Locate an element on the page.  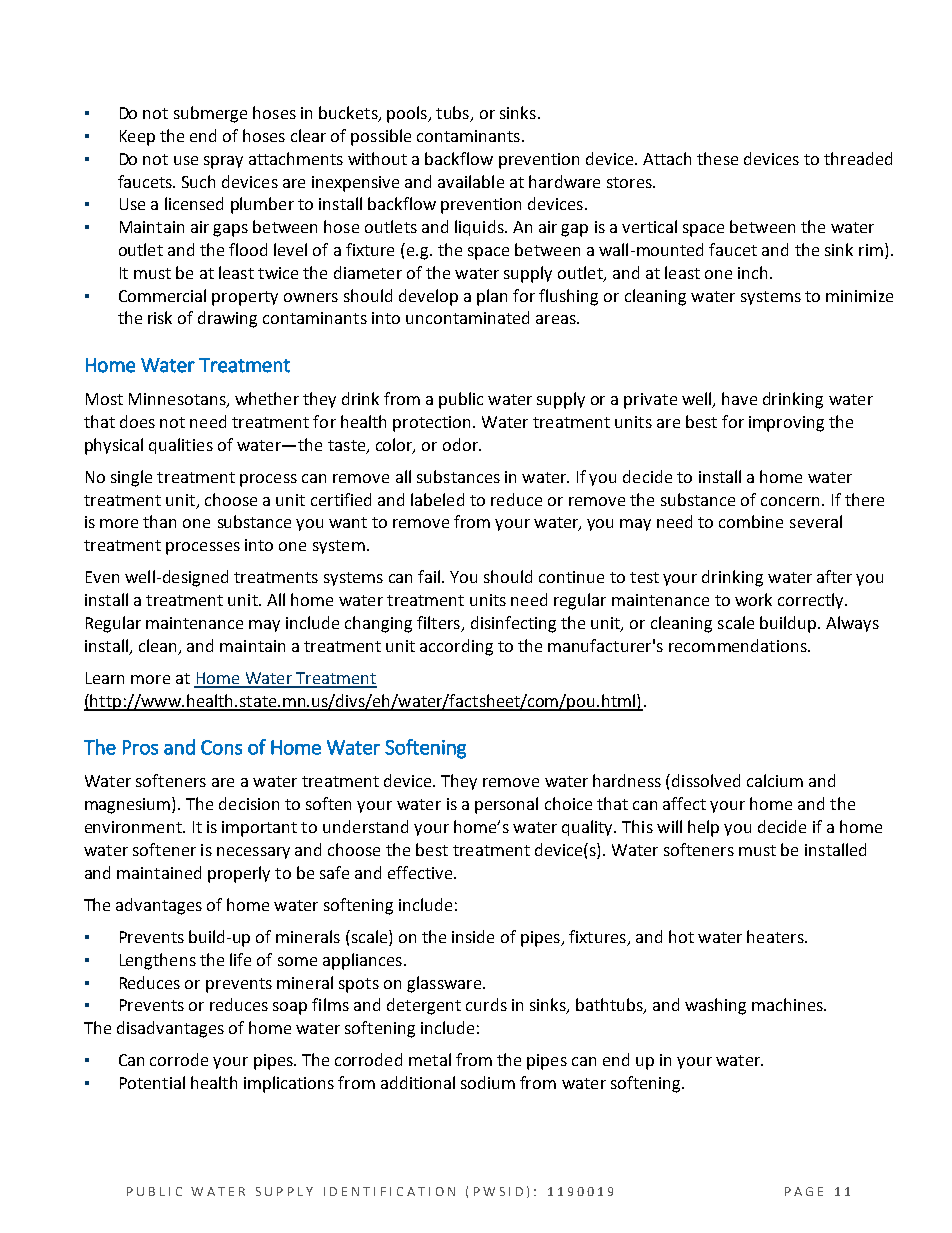
than is located at coordinates (159, 521).
